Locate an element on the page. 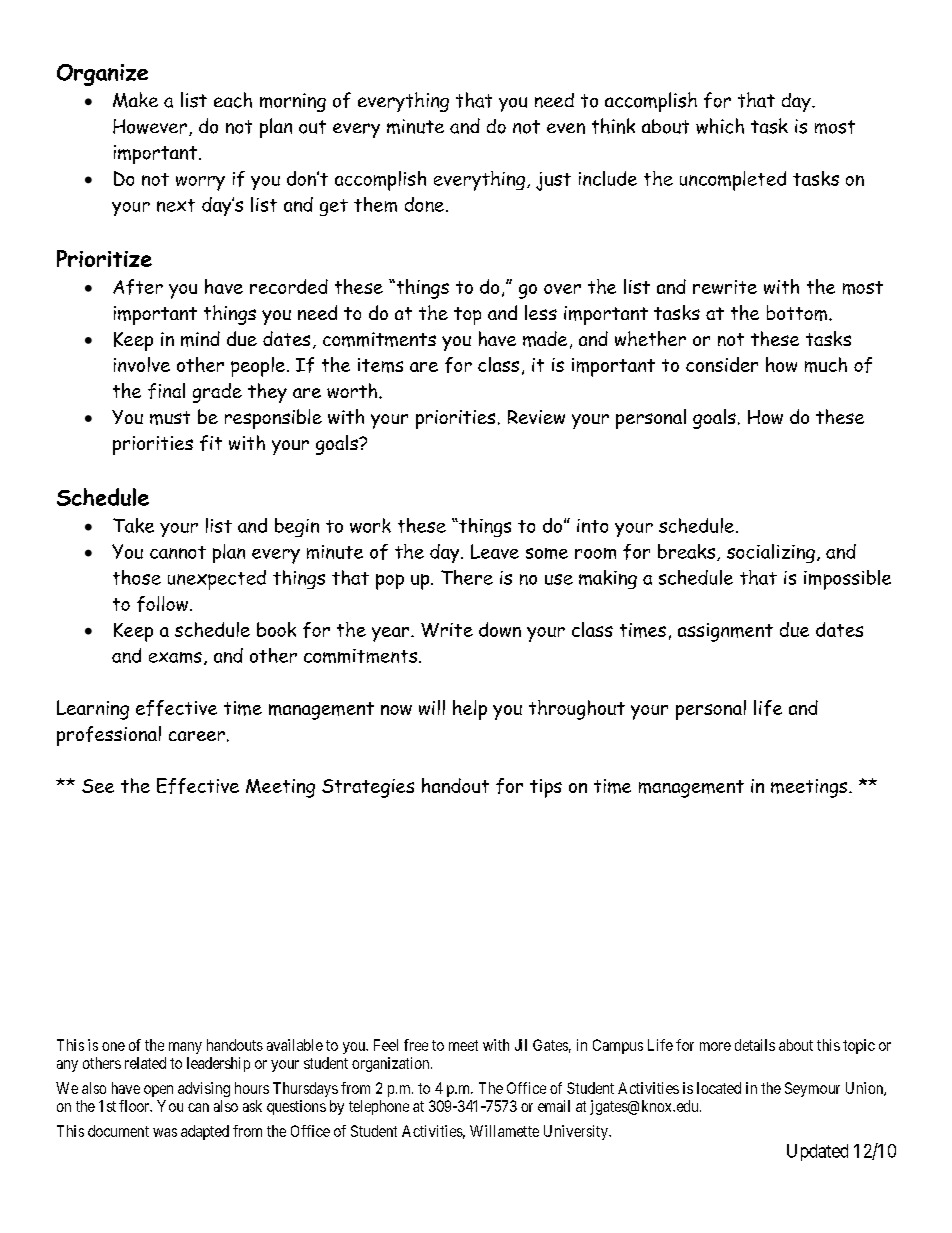 This page has height=1233, width=952. even is located at coordinates (566, 128).
